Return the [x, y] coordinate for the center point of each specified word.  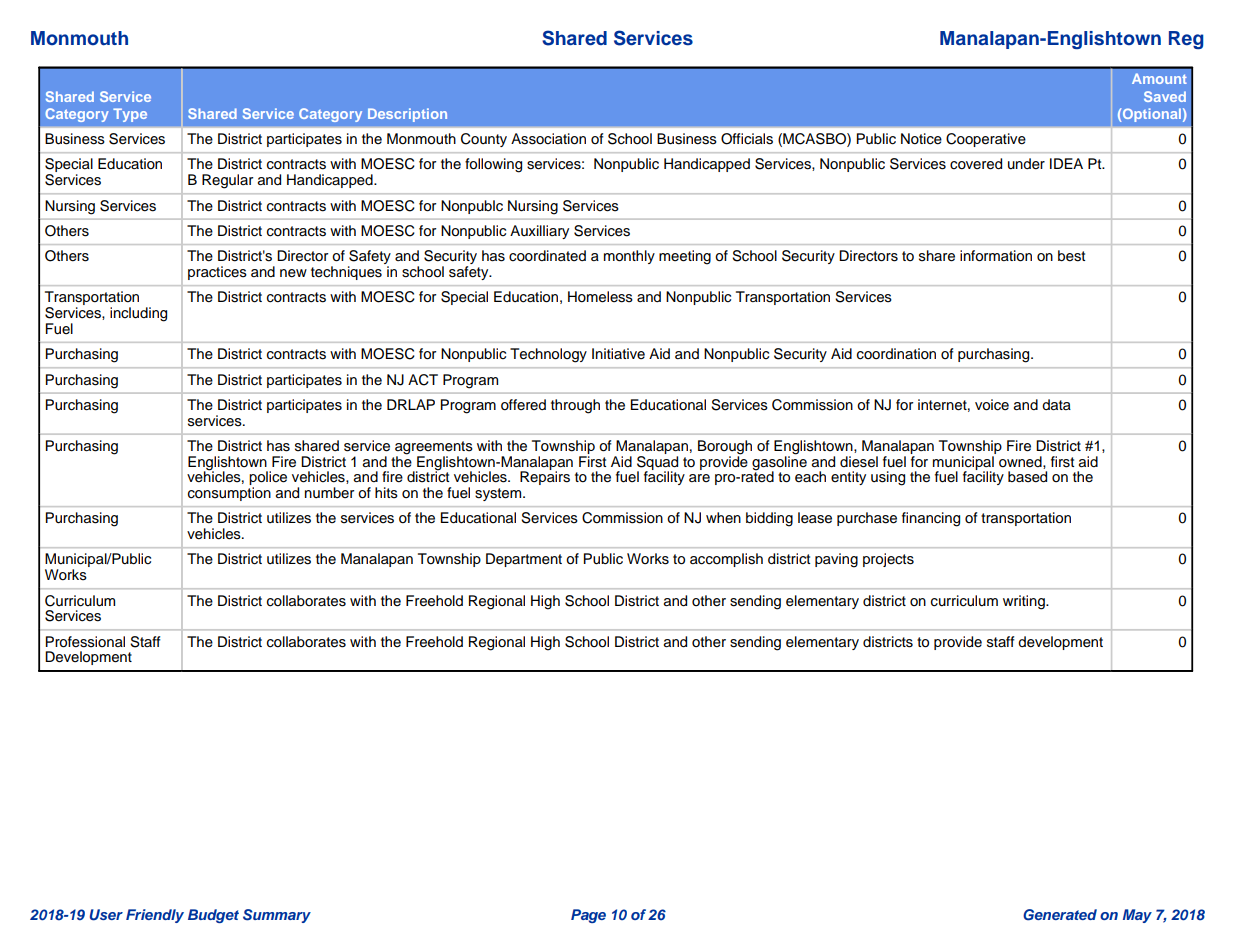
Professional [85, 642]
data [1056, 405]
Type [130, 115]
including [138, 314]
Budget [213, 916]
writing [1025, 602]
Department [524, 560]
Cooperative [986, 140]
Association [548, 139]
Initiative [618, 353]
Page [588, 916]
